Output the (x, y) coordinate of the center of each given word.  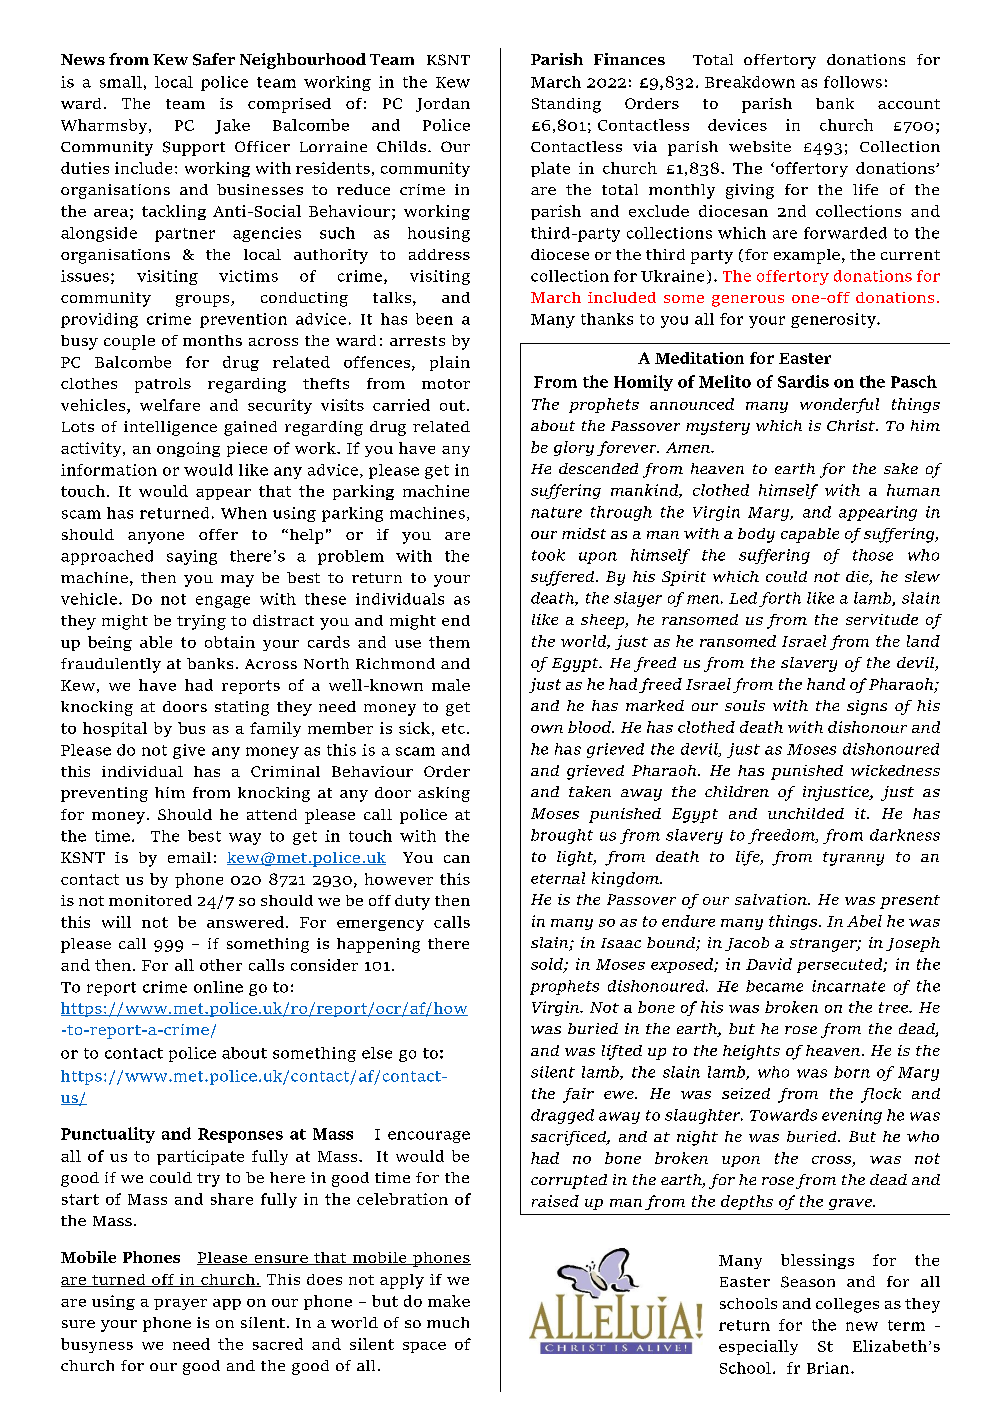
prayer (180, 1304)
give (189, 751)
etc (453, 728)
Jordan (443, 105)
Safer (214, 59)
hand (826, 684)
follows (853, 82)
